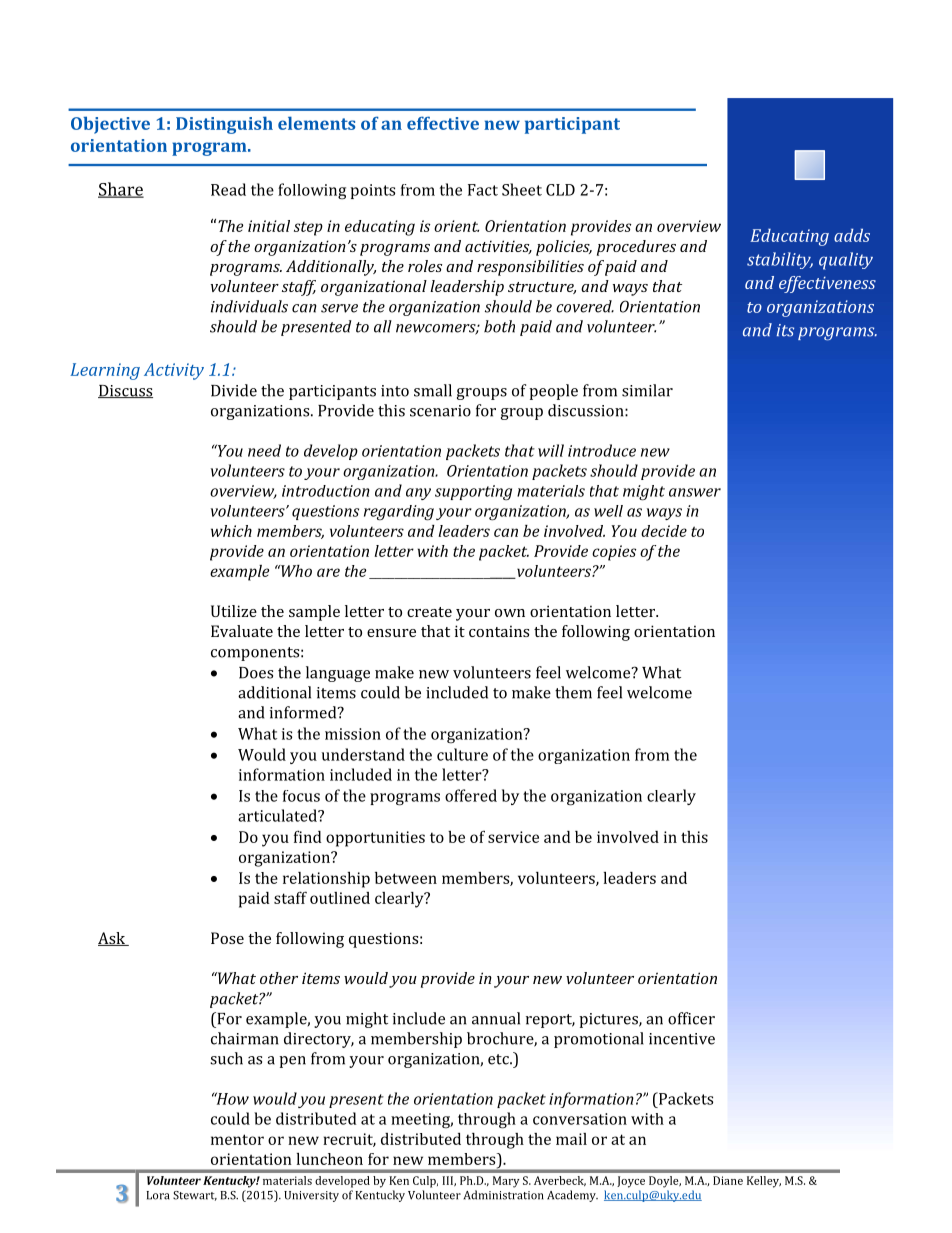 The width and height of the screenshot is (952, 1233). Describe the element at coordinates (728, 1180) in the screenshot. I see `Diane` at that location.
